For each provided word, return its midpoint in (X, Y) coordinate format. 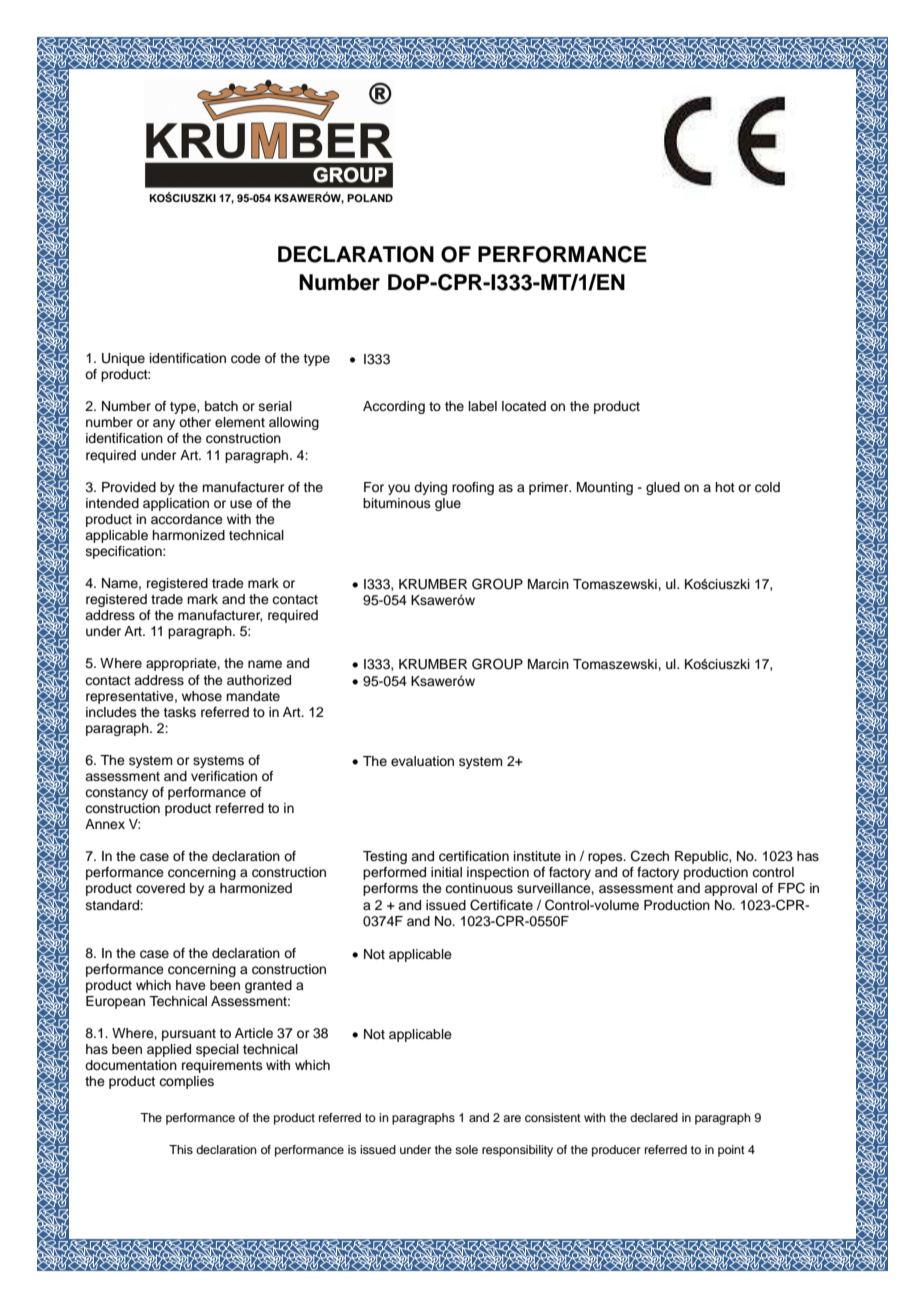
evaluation (422, 761)
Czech (650, 856)
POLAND (370, 198)
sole (466, 1149)
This (181, 1149)
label (483, 406)
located (524, 406)
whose (202, 696)
